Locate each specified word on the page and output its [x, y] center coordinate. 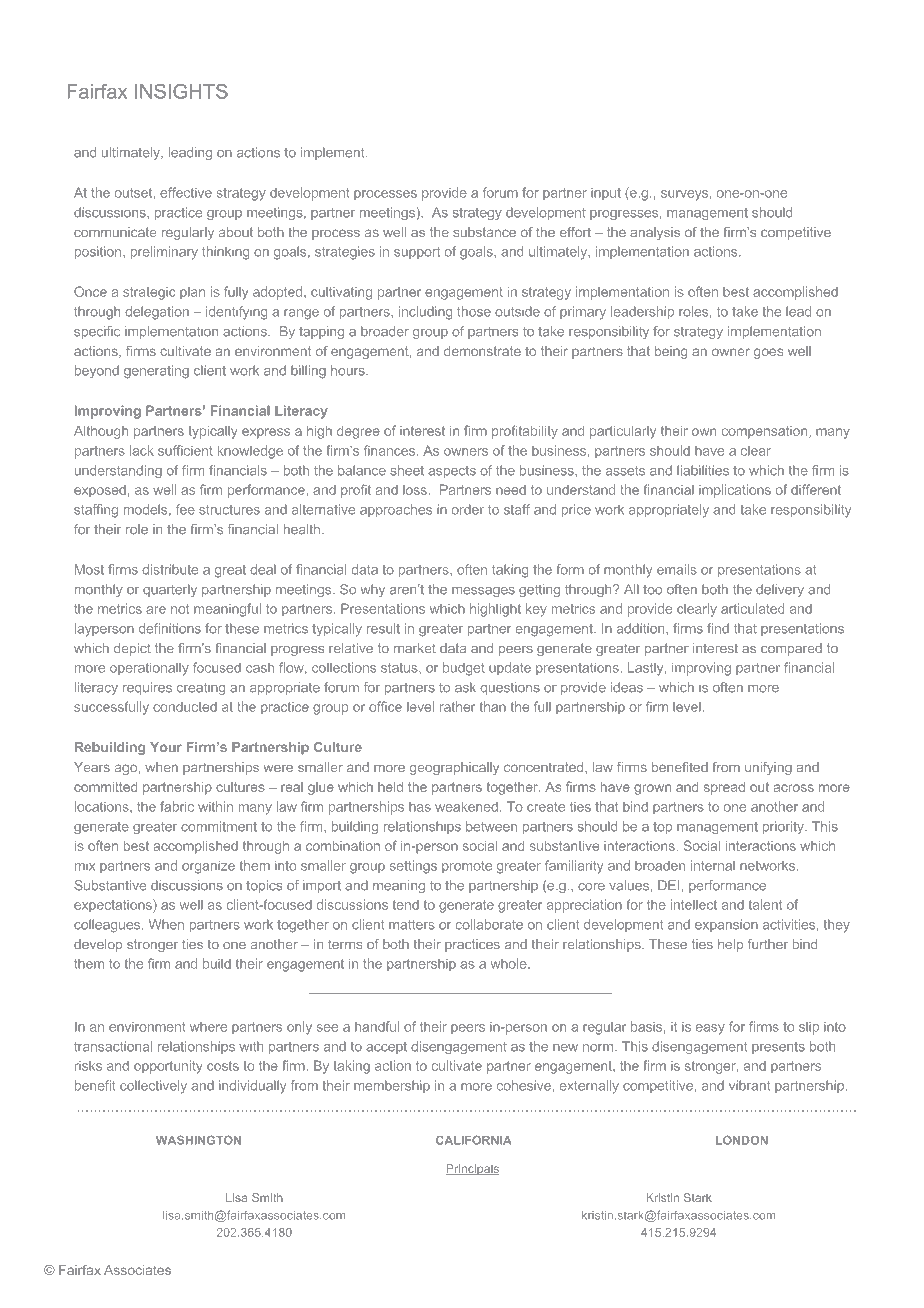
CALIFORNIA [473, 1140]
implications [735, 491]
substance [484, 232]
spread [724, 788]
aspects [452, 472]
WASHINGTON [198, 1140]
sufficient [185, 450]
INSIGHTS [181, 91]
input [606, 194]
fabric [177, 806]
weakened [466, 806]
